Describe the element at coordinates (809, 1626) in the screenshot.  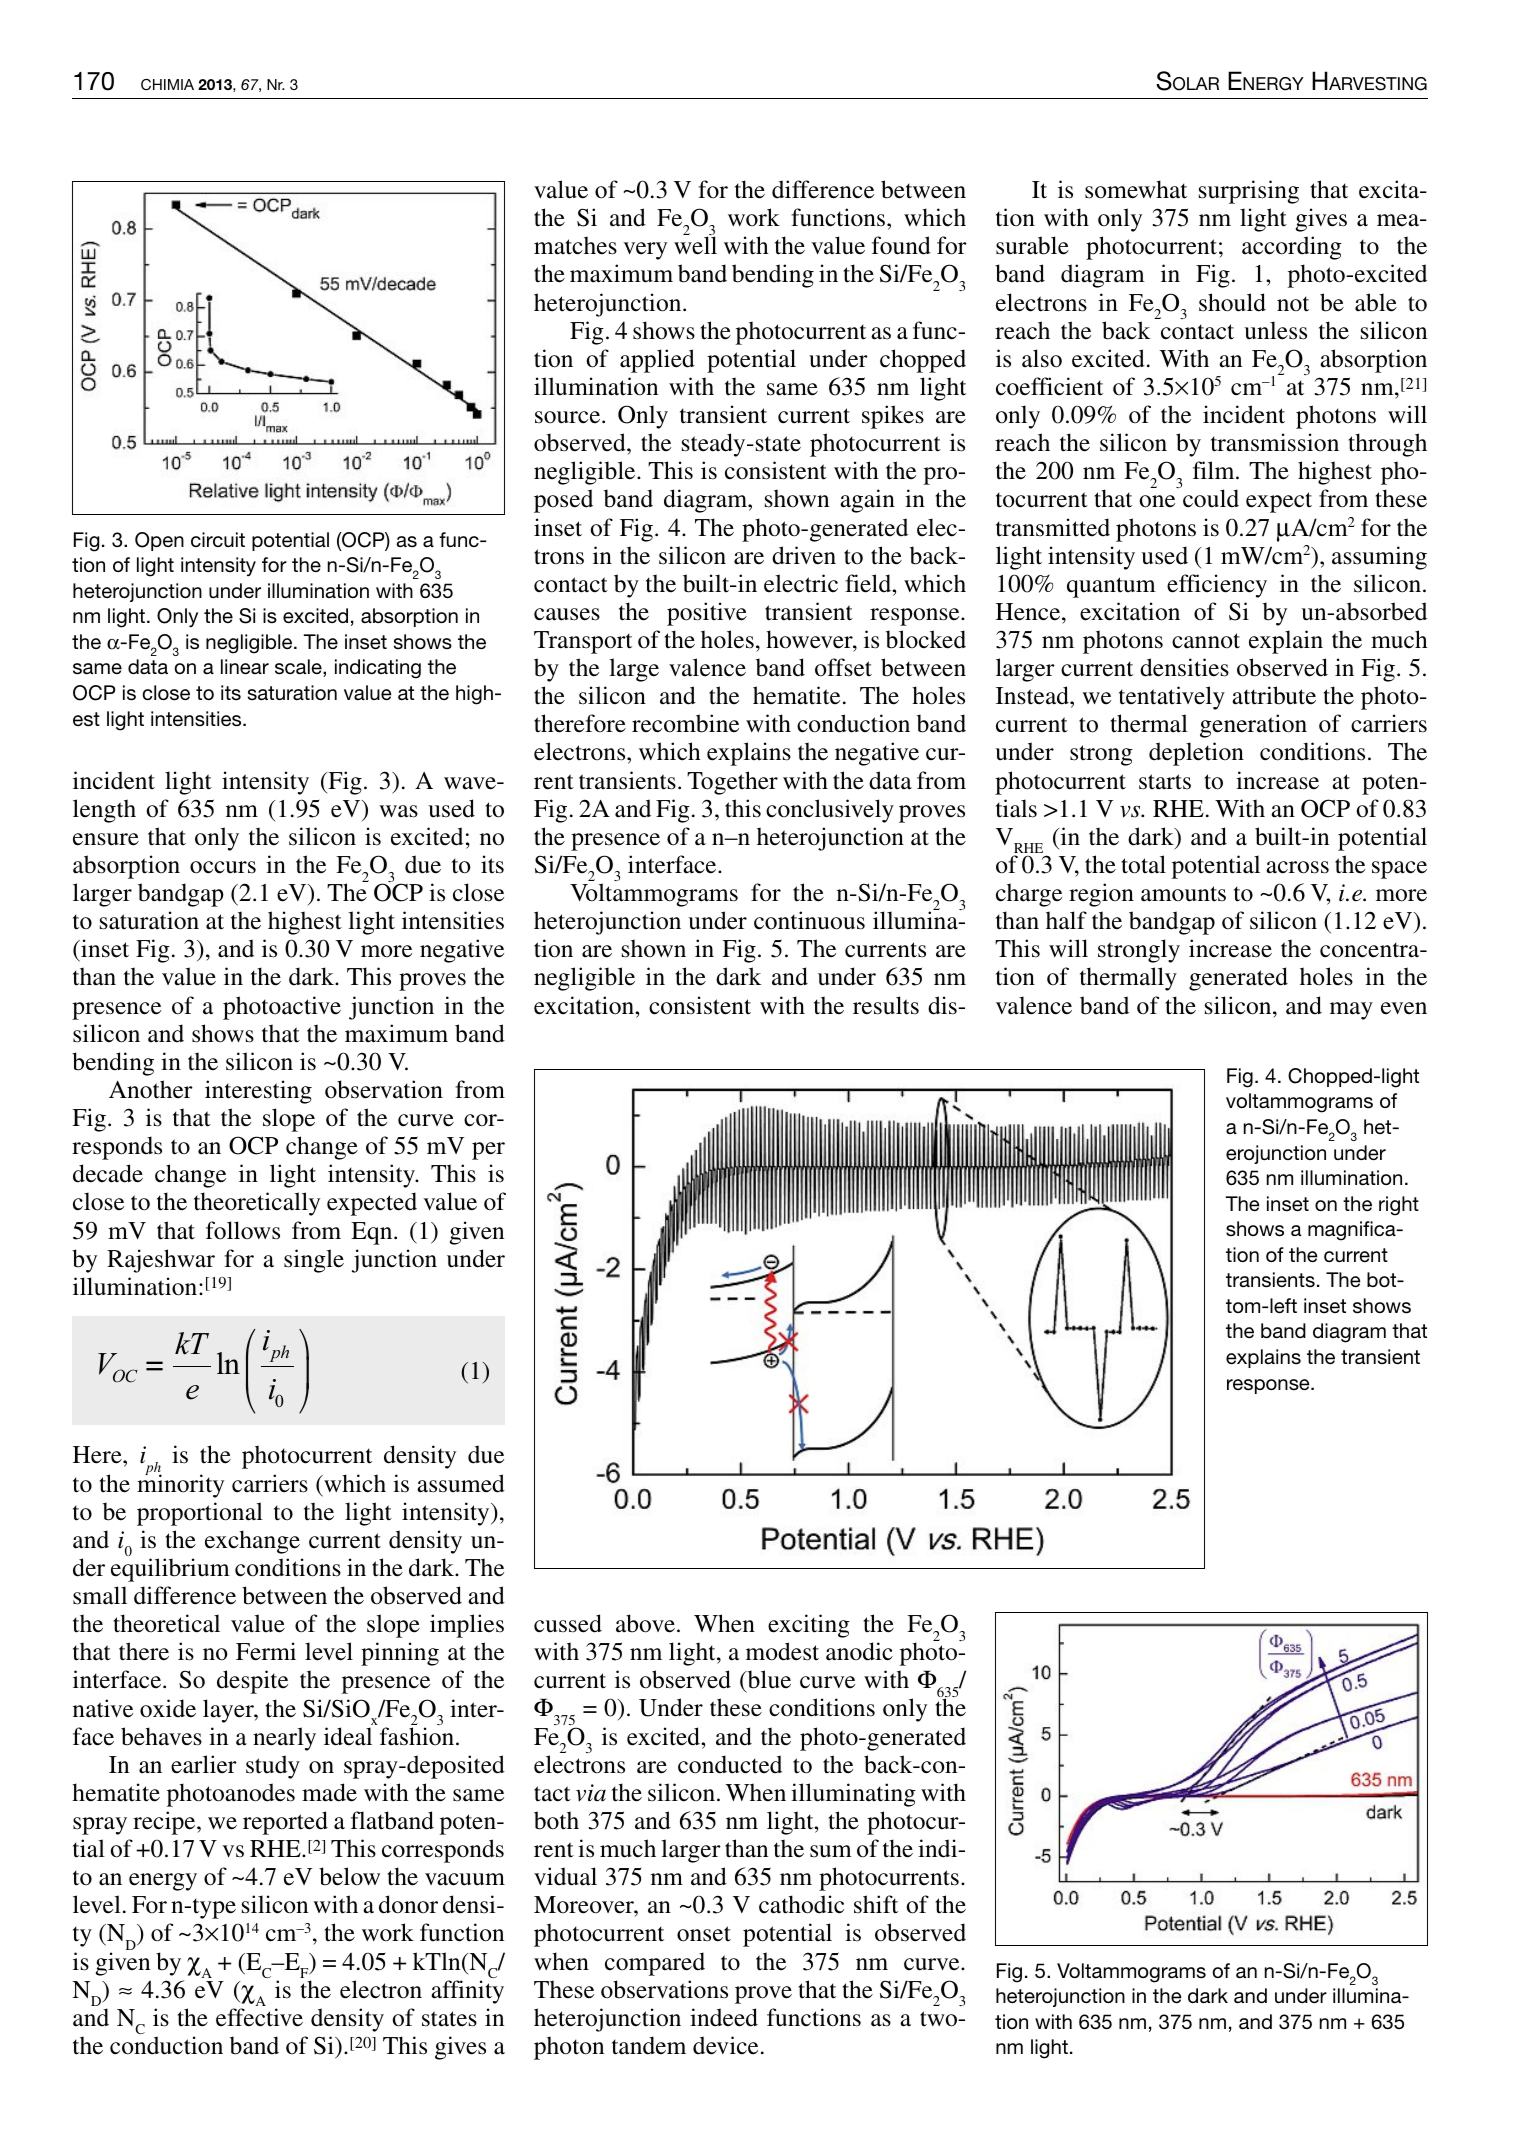
I see `exciting` at that location.
